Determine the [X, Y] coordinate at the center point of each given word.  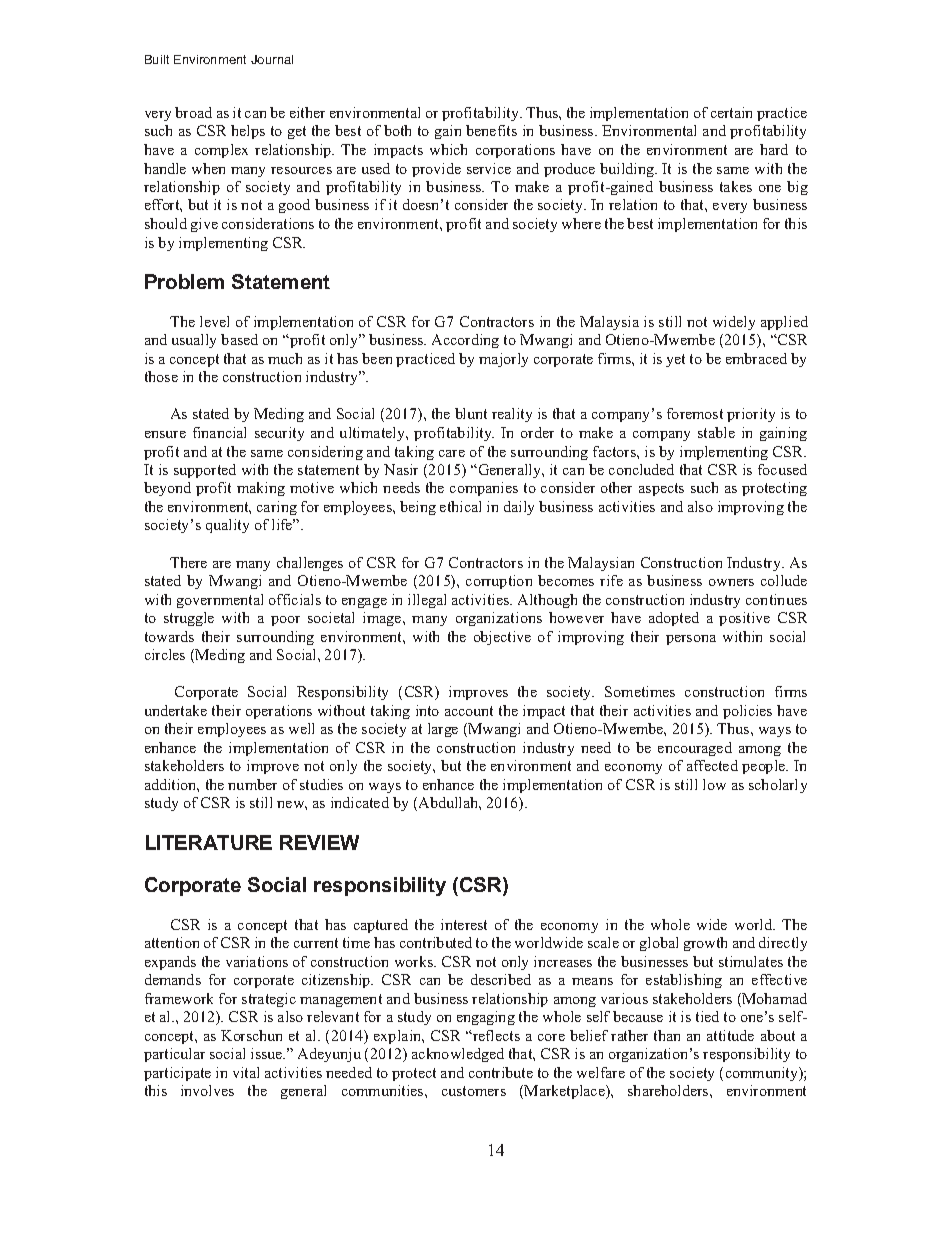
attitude [730, 1035]
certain [731, 112]
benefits [491, 130]
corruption [499, 582]
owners [731, 582]
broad [193, 112]
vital [246, 1072]
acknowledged [458, 1055]
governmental [220, 601]
